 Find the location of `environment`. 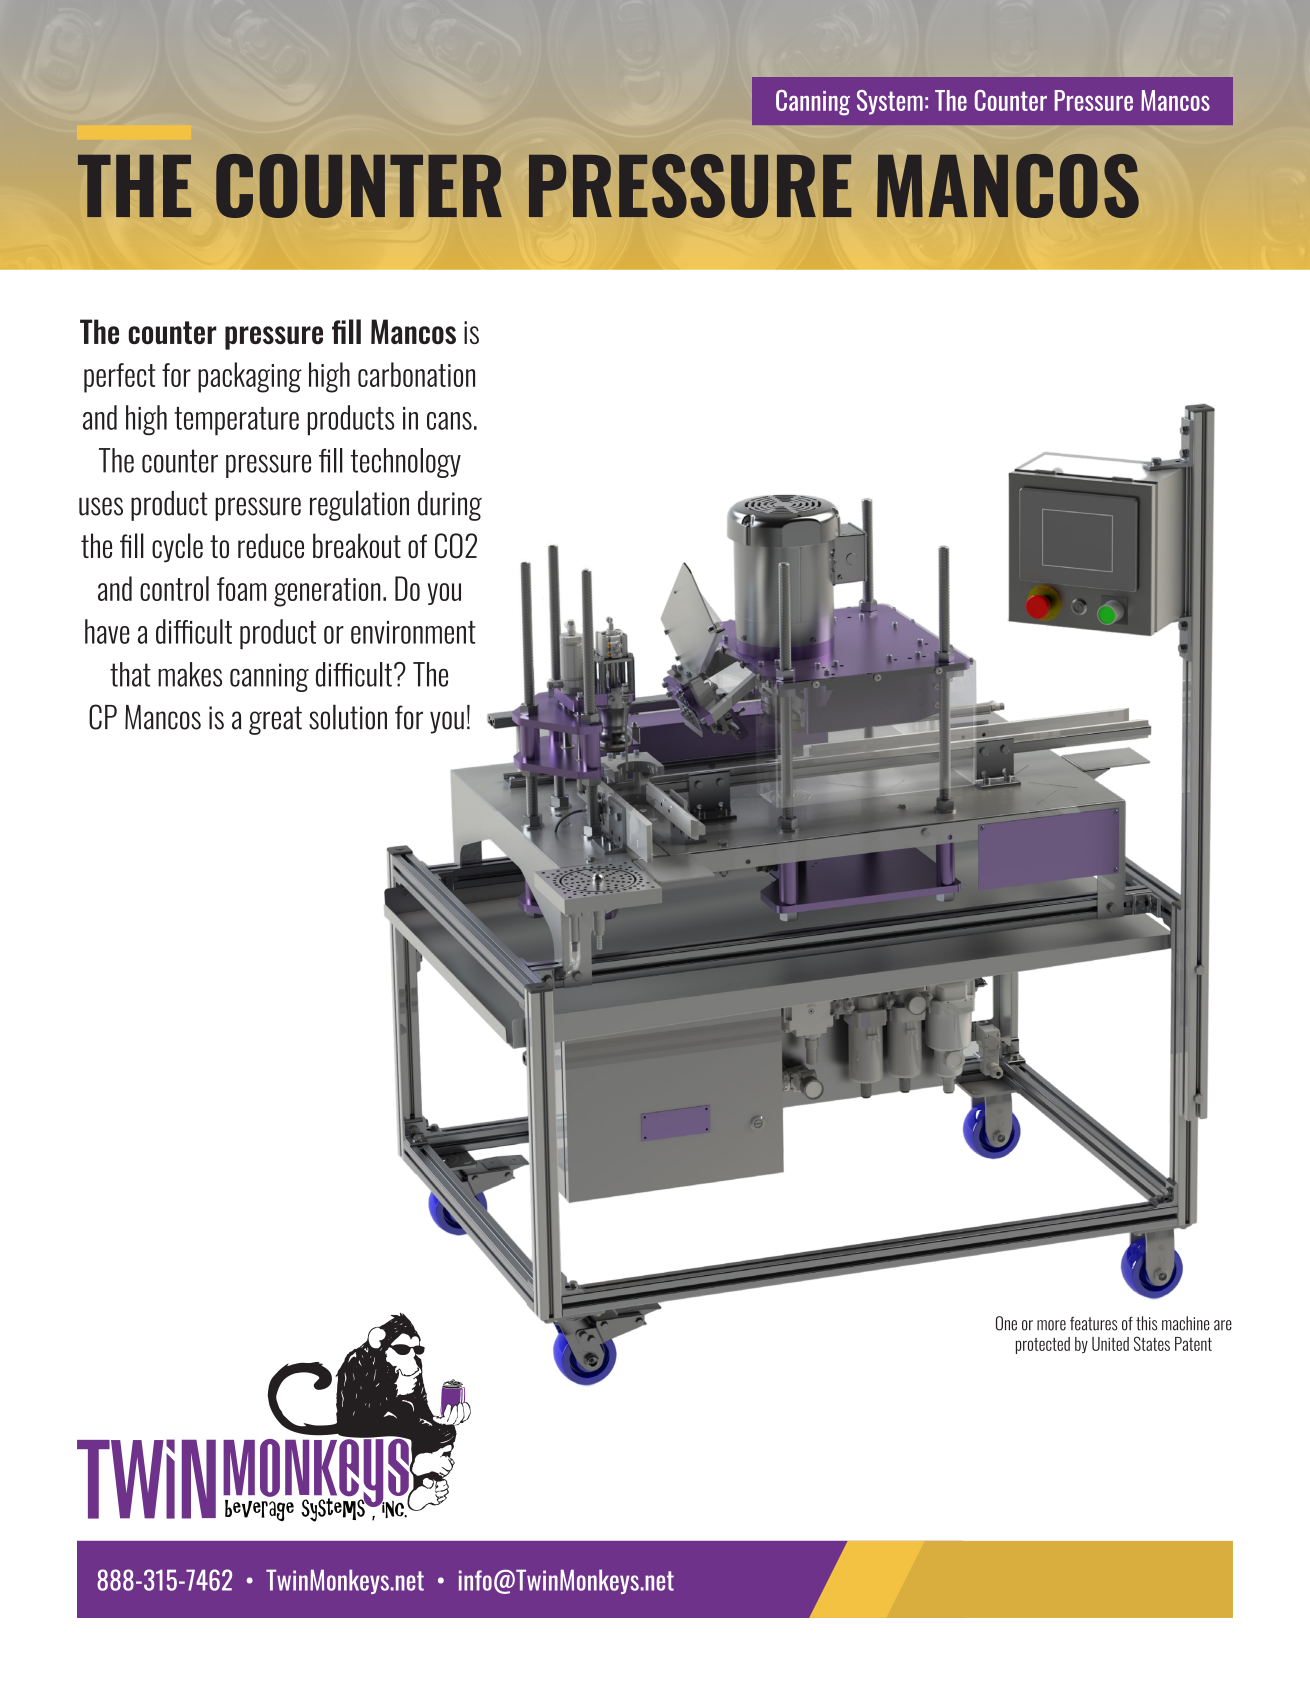

environment is located at coordinates (413, 632).
